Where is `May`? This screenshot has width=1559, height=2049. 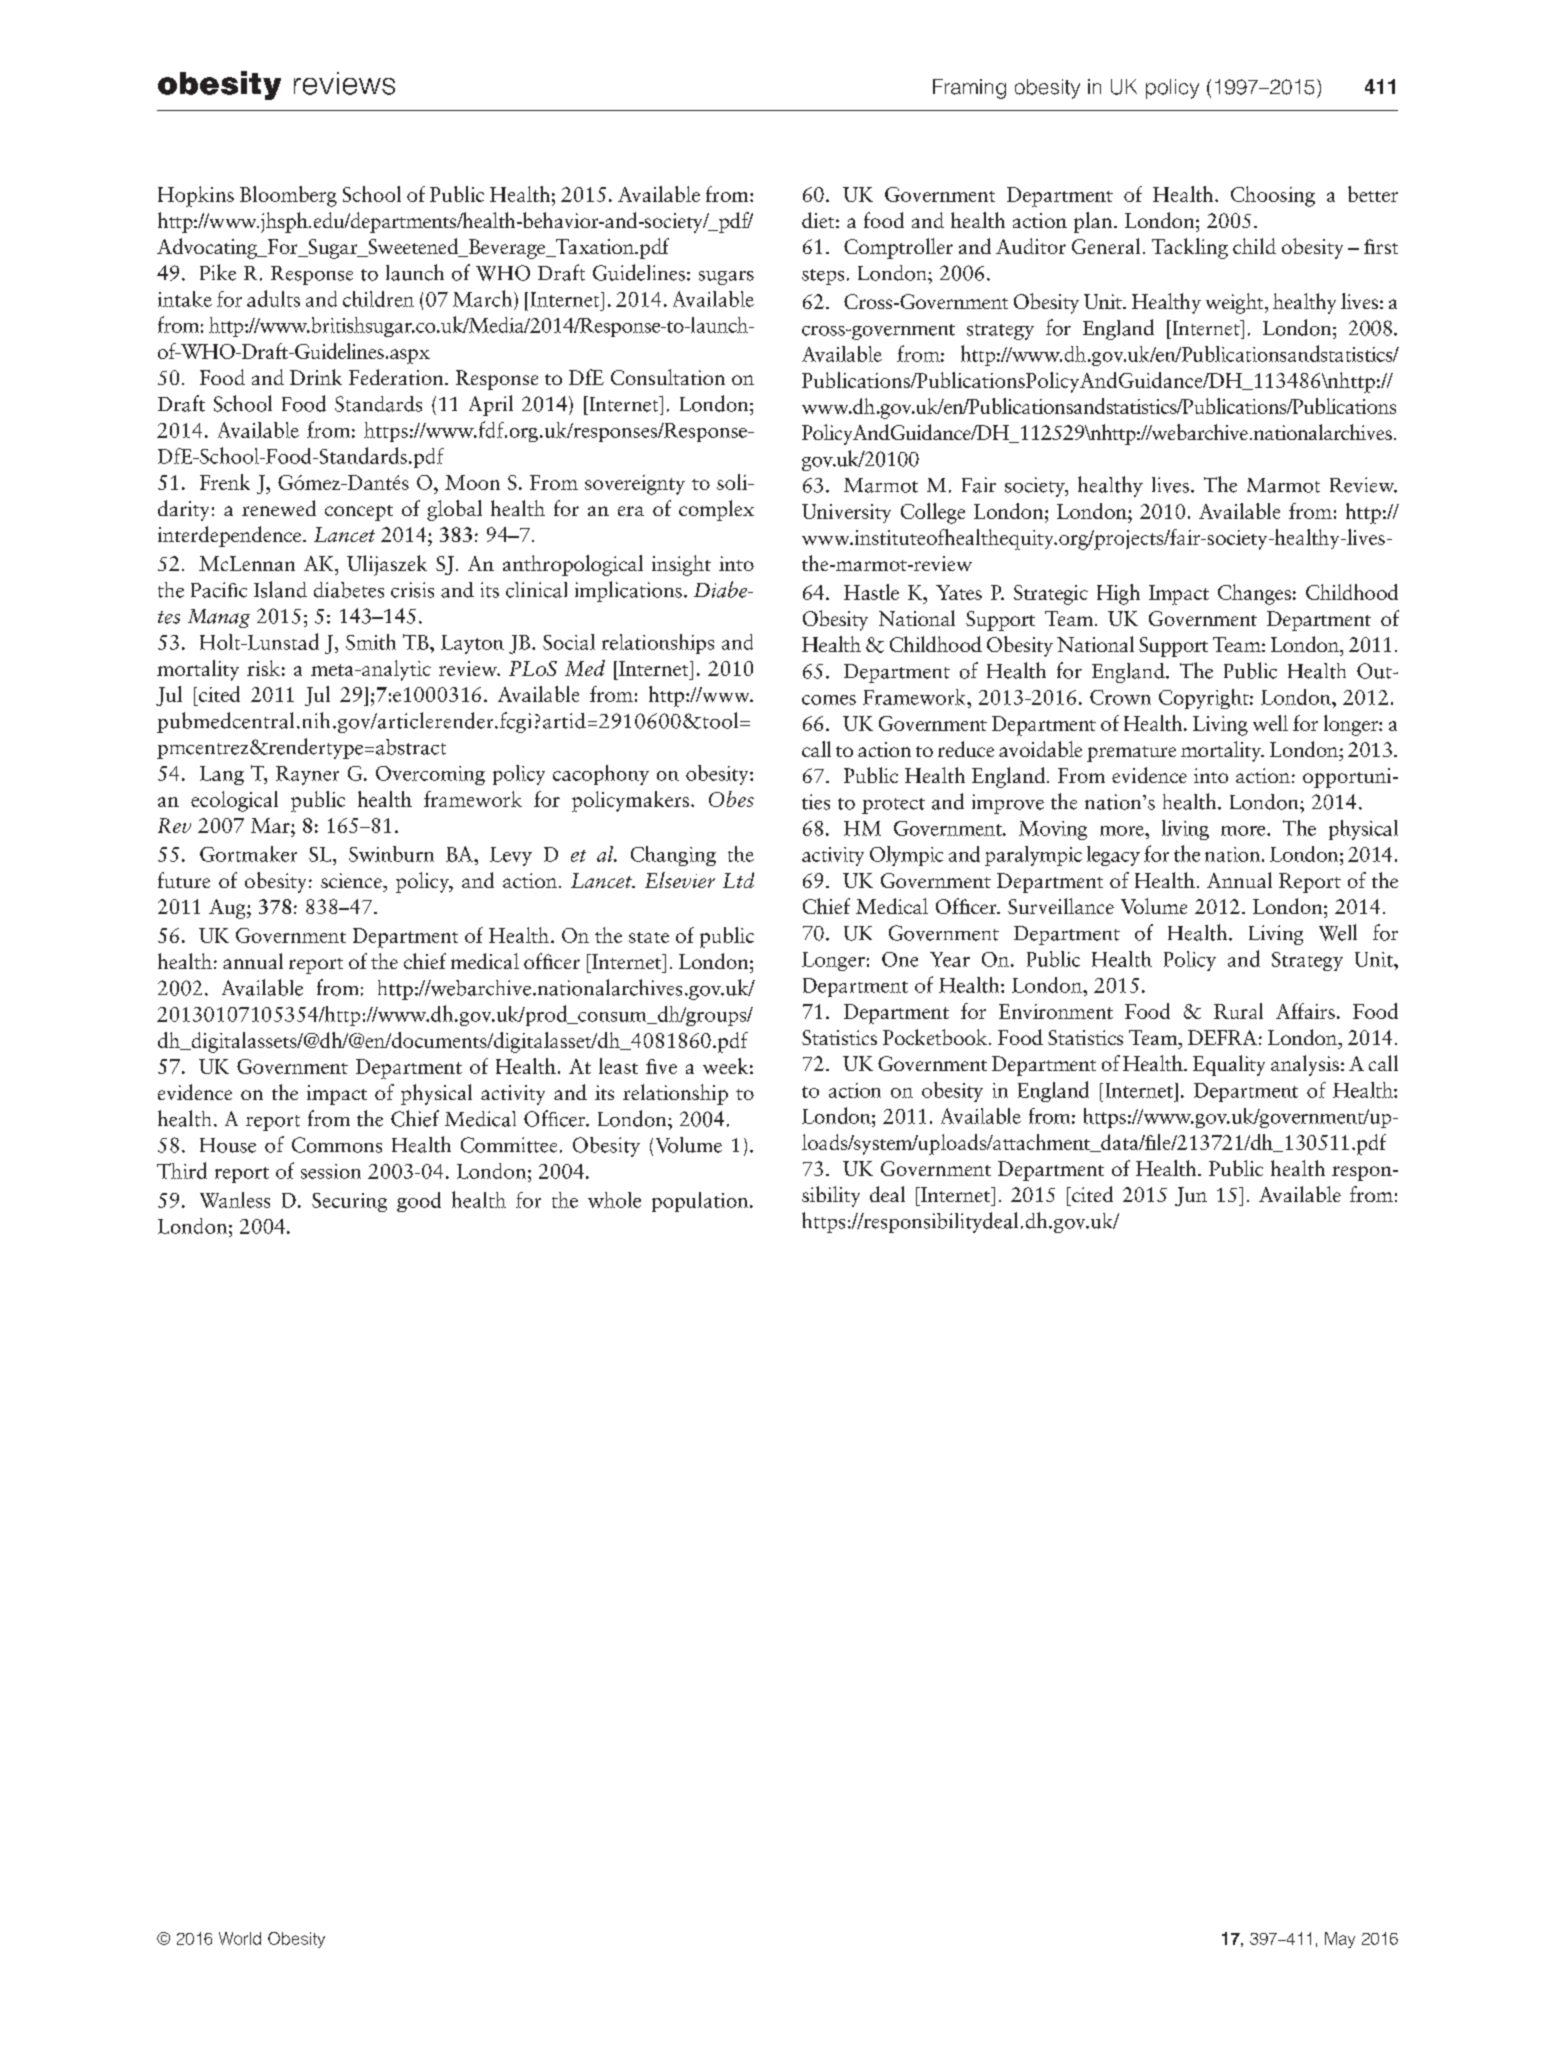 May is located at coordinates (1340, 1940).
